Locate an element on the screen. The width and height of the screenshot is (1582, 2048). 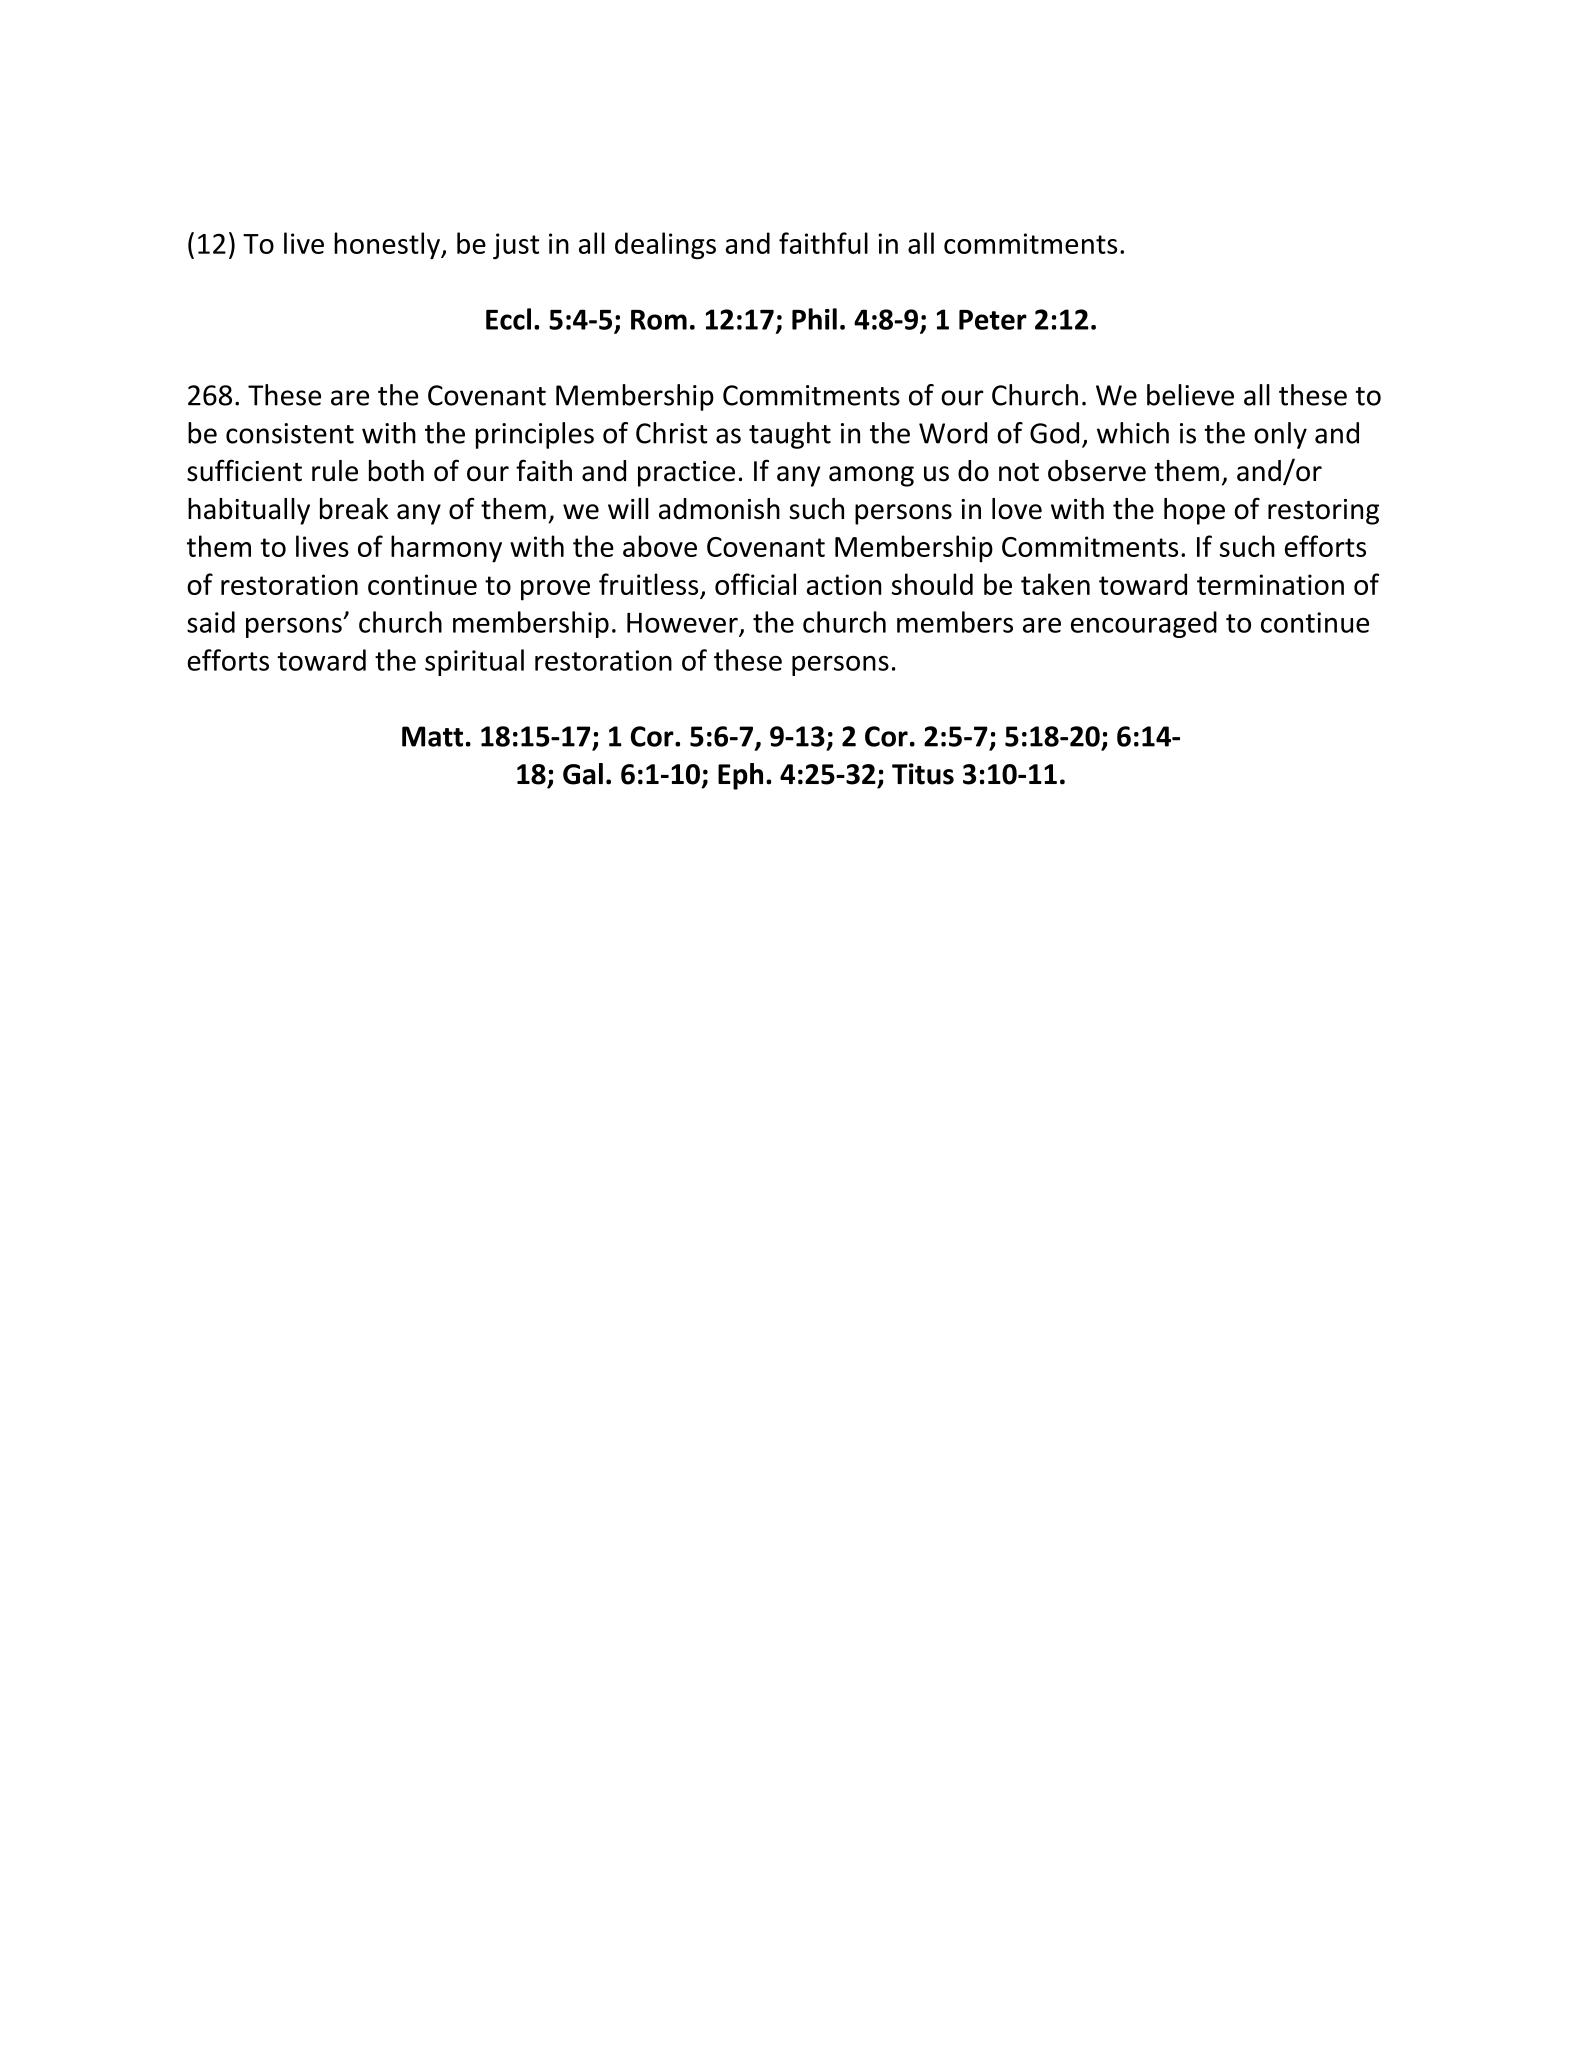
Phil is located at coordinates (814, 319).
